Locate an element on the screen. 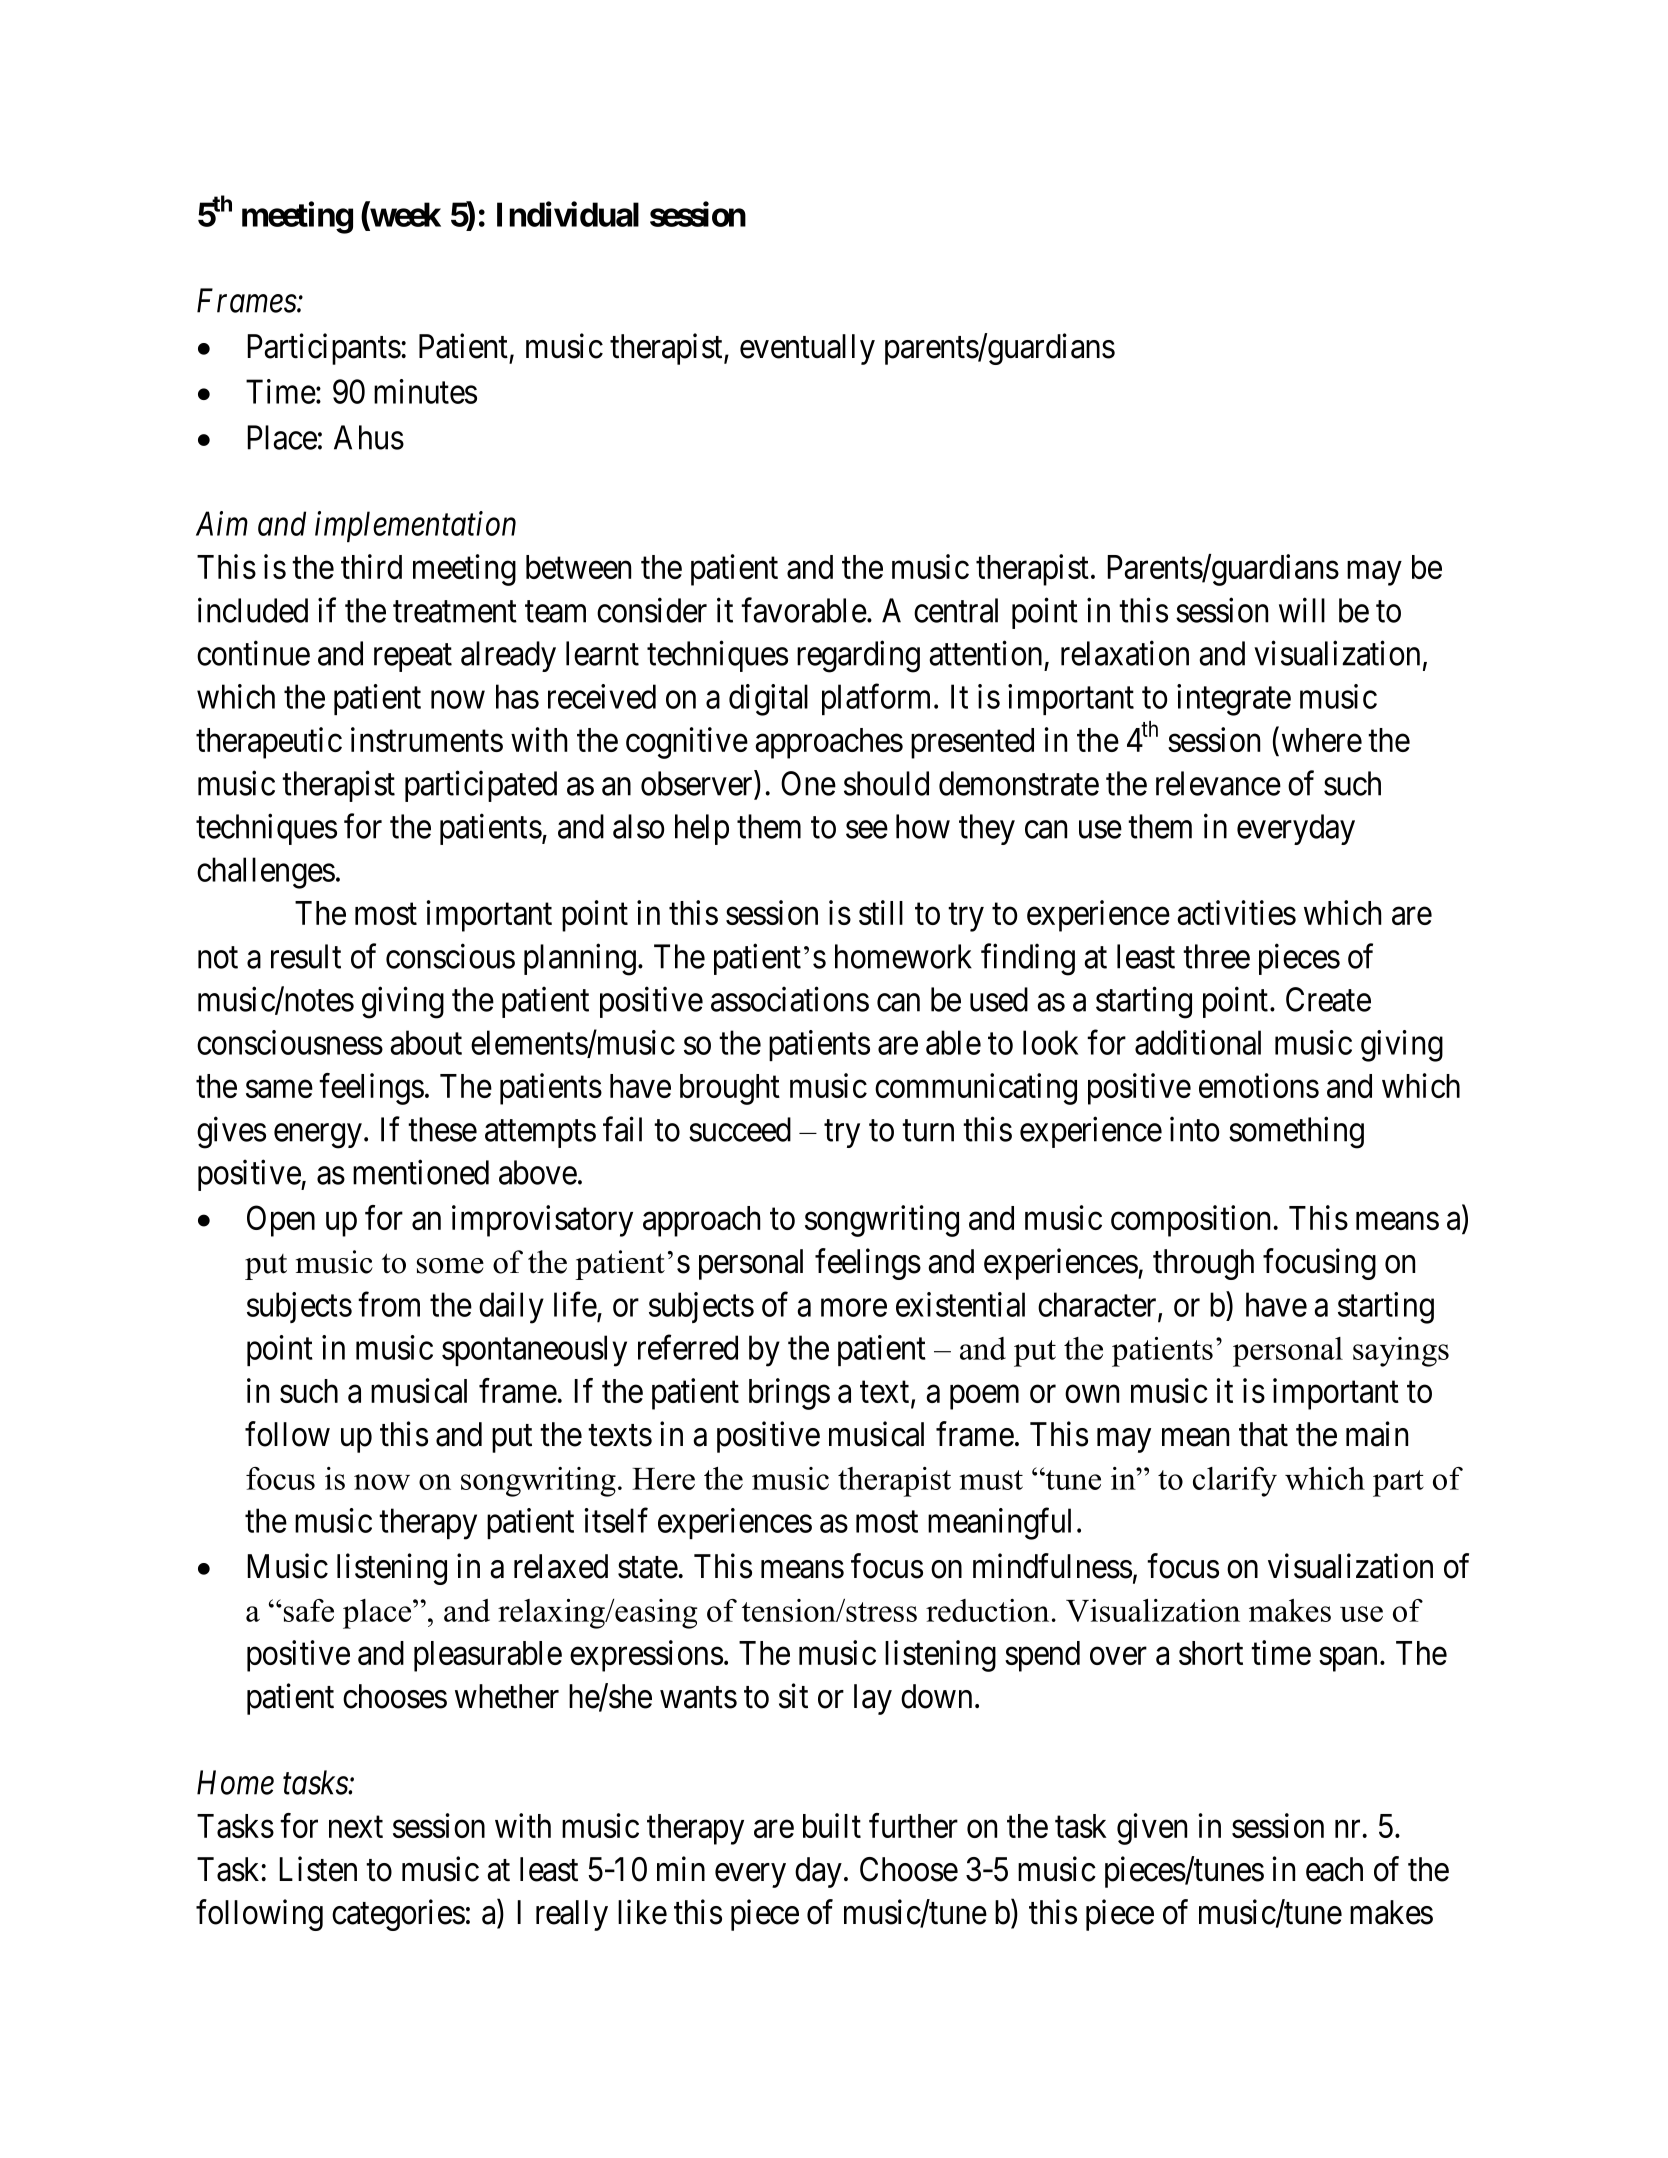 The image size is (1668, 2158). each is located at coordinates (1334, 1869).
